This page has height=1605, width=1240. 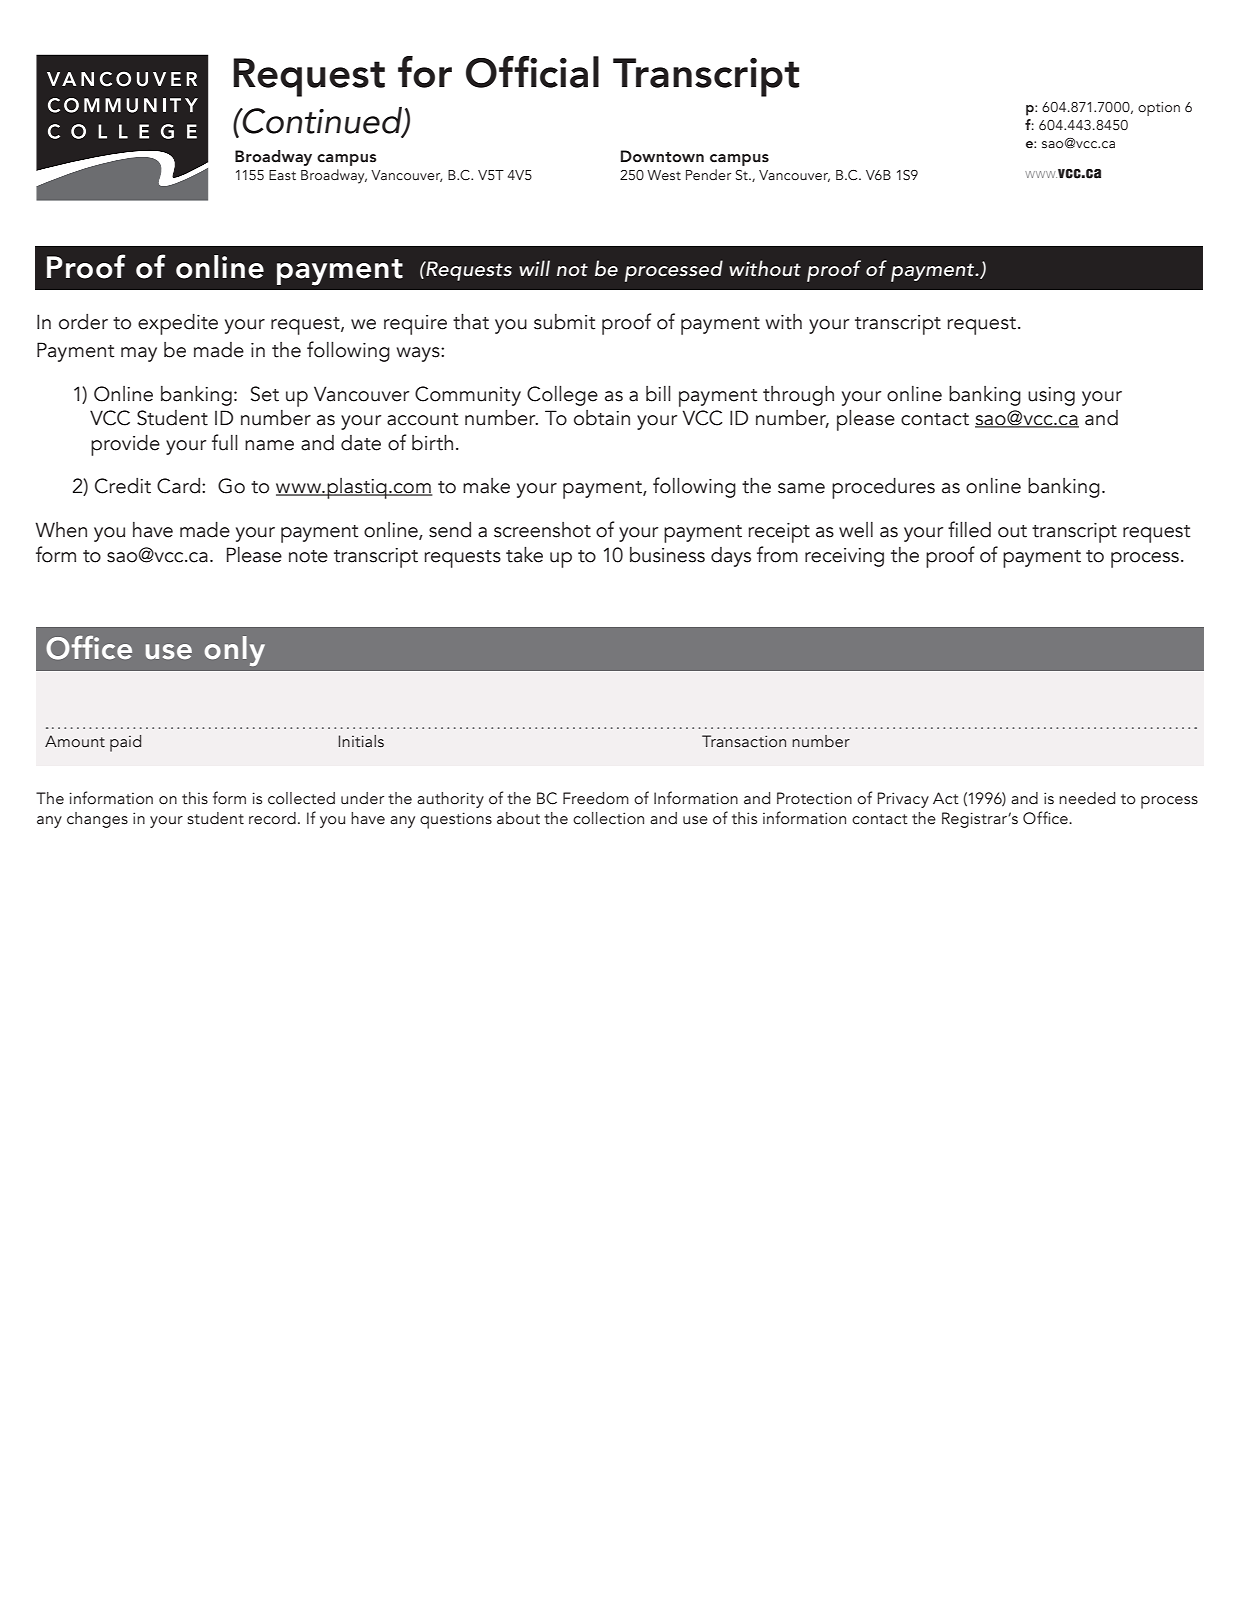 What do you see at coordinates (1159, 109) in the page?
I see `option` at bounding box center [1159, 109].
